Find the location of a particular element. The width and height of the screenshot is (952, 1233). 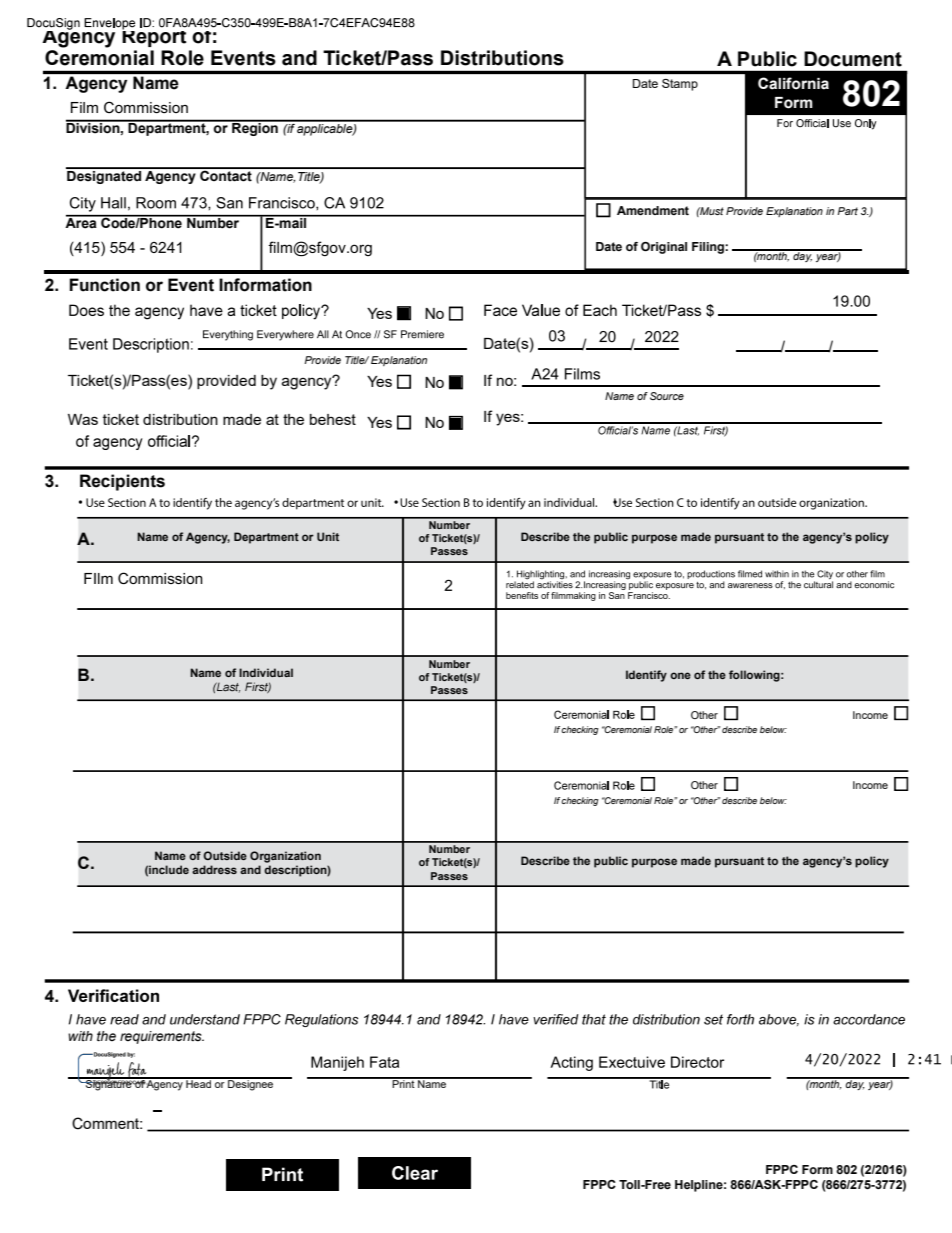

Unit is located at coordinates (328, 536).
